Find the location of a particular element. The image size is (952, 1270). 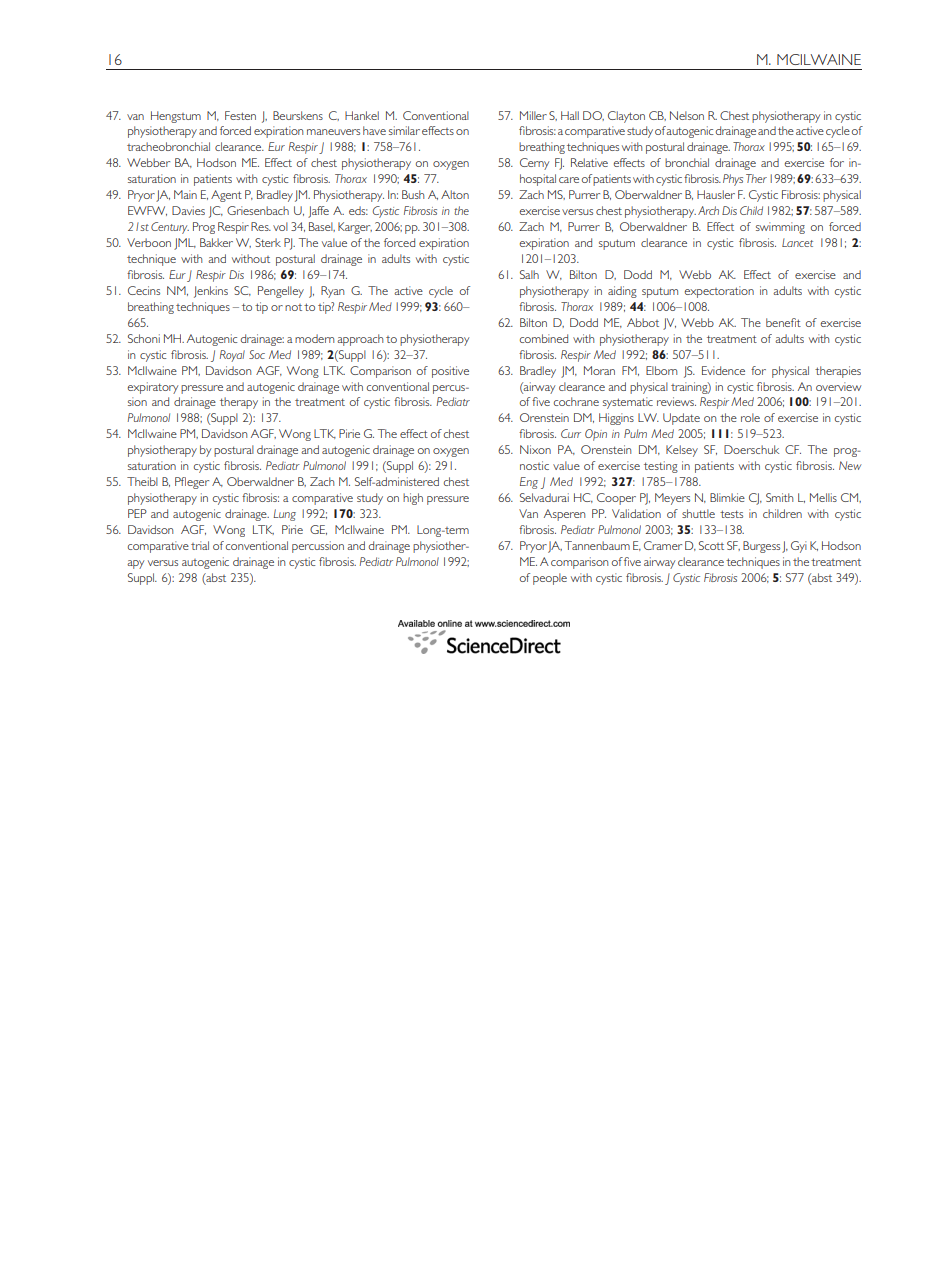

maneuvers is located at coordinates (333, 132).
